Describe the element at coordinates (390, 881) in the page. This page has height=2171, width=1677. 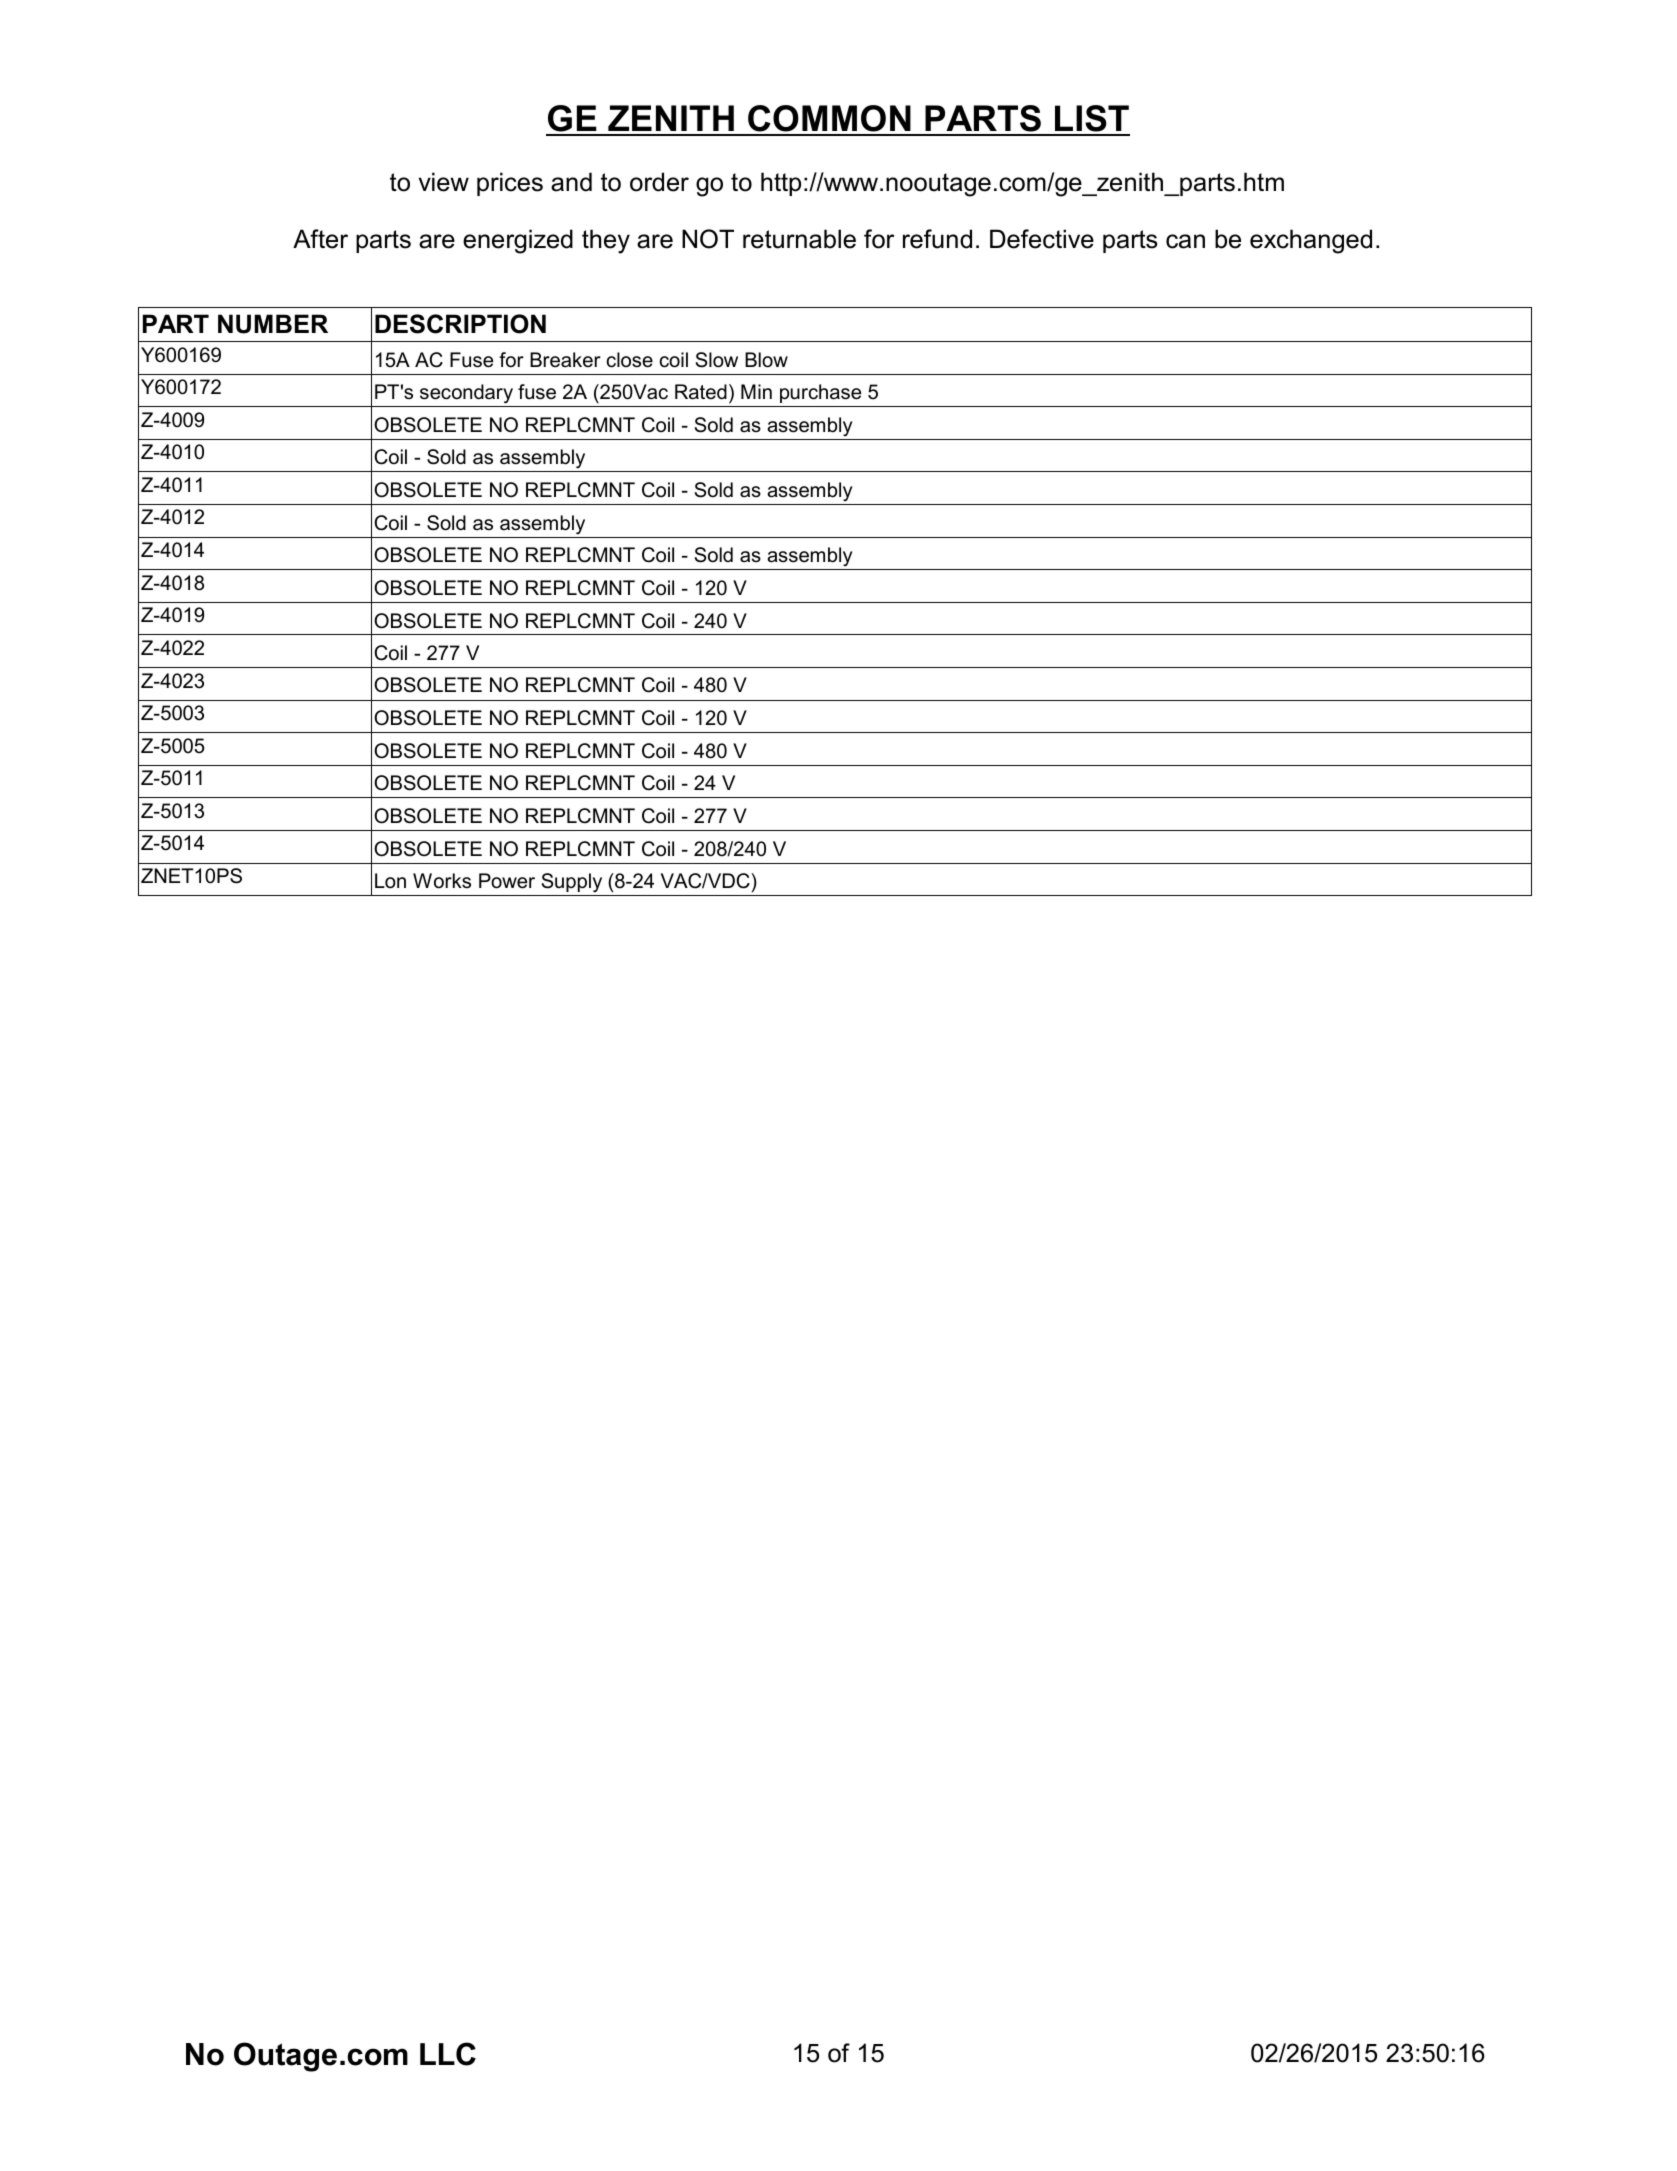
I see `Lon` at that location.
